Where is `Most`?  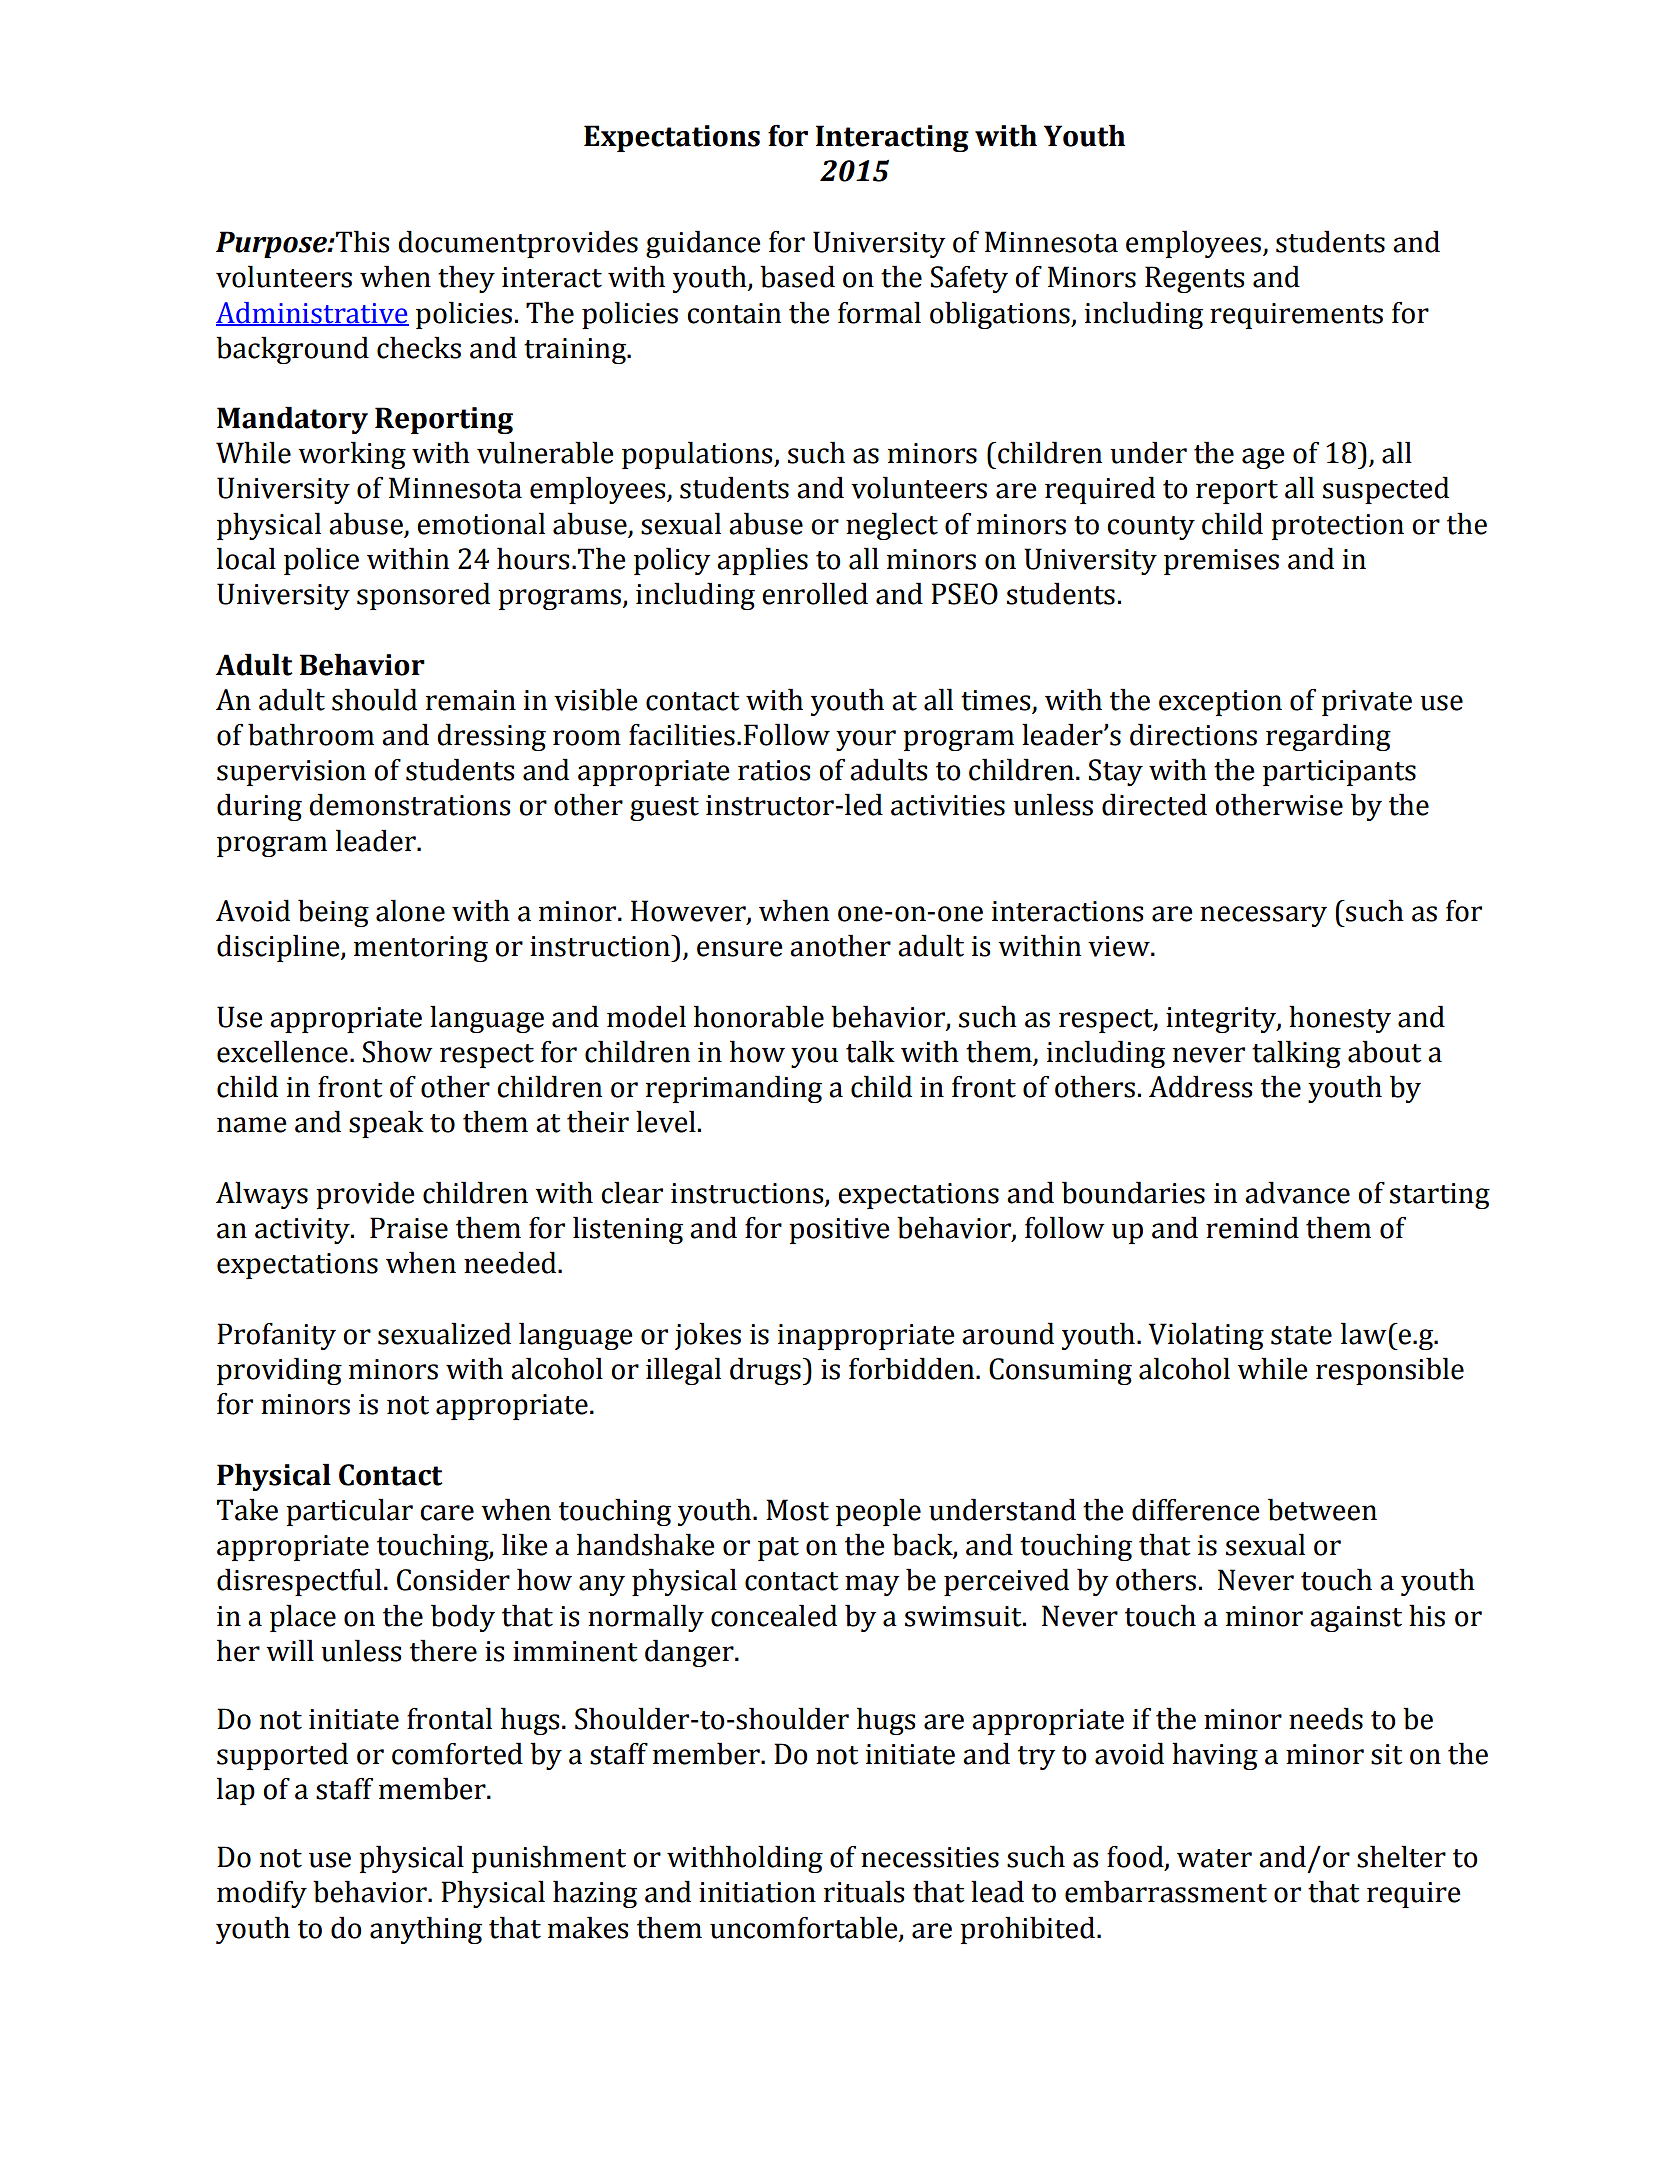 Most is located at coordinates (797, 1510).
